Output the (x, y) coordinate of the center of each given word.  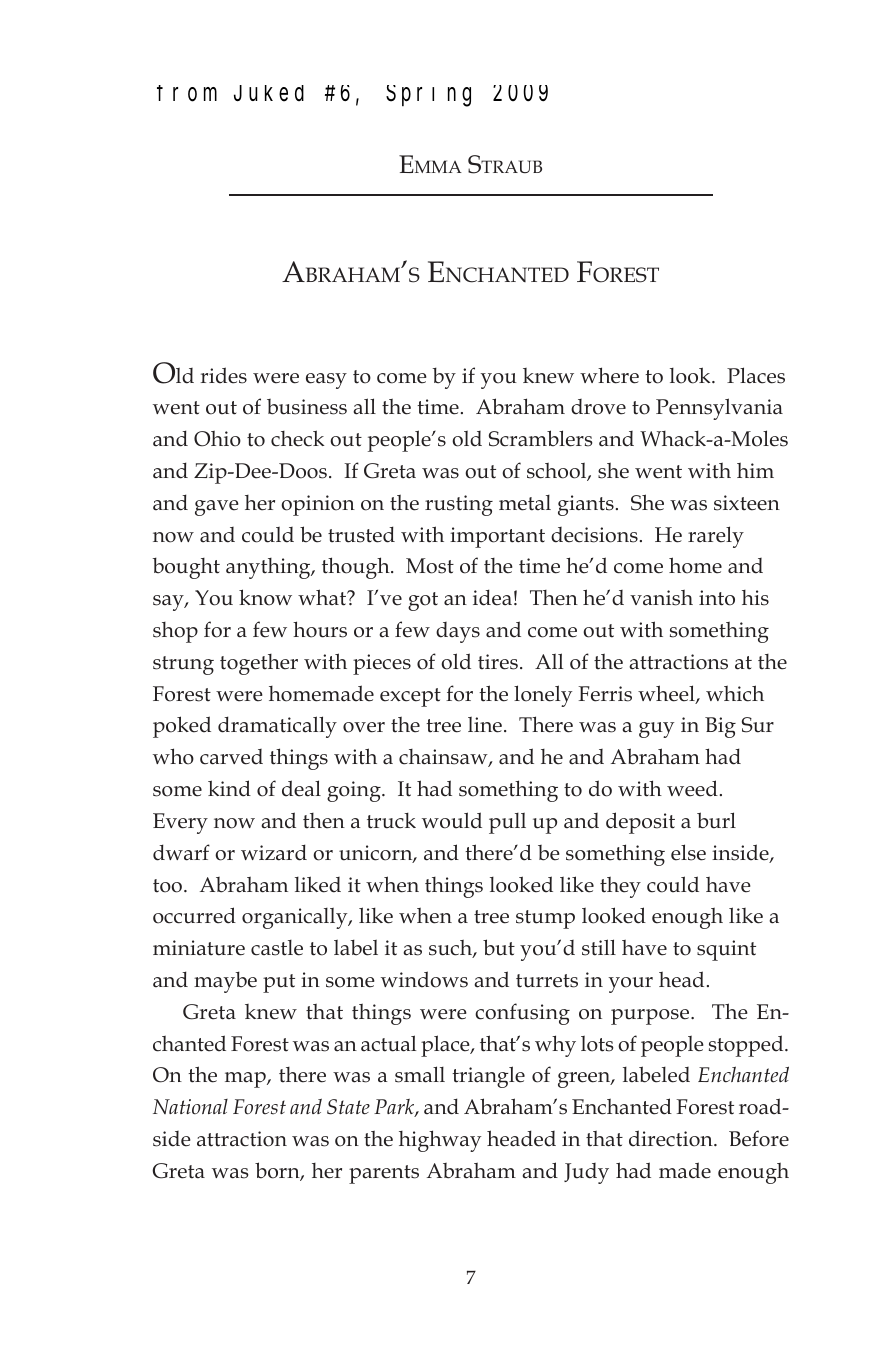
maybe (225, 982)
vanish (661, 597)
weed (692, 788)
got (423, 601)
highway (440, 1141)
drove (598, 407)
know (265, 597)
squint (726, 950)
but (499, 947)
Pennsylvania (719, 409)
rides (224, 375)
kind (229, 788)
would (452, 820)
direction (672, 1138)
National (190, 1107)
